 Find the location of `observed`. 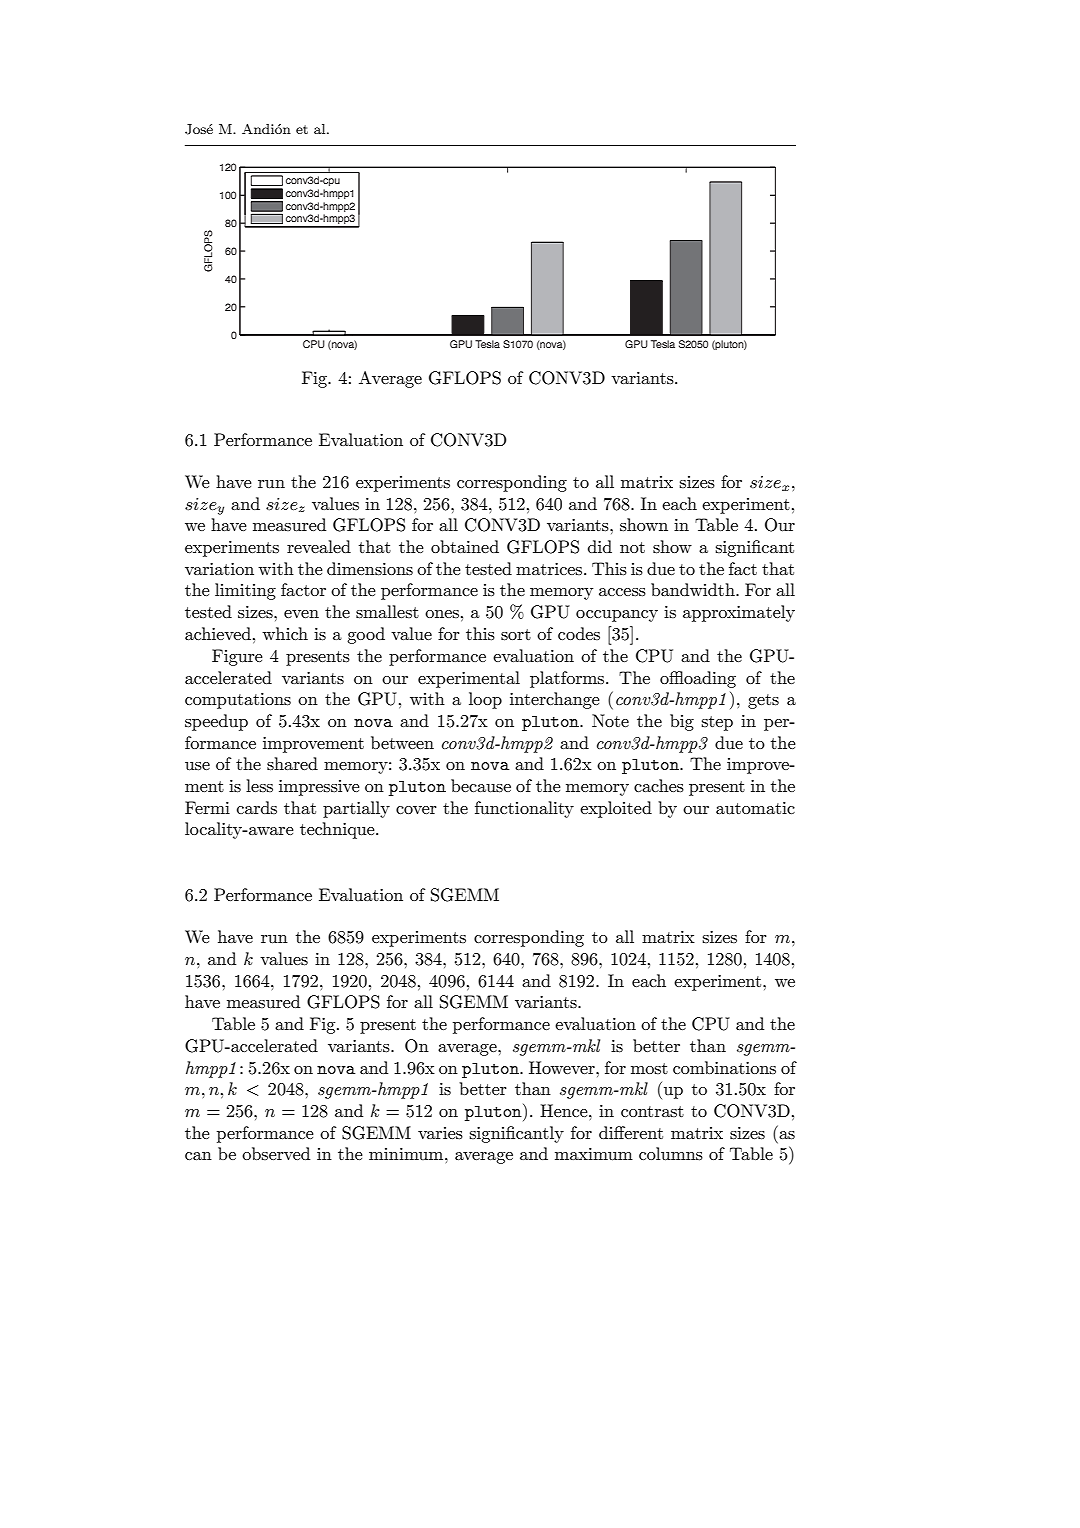

observed is located at coordinates (276, 1153).
